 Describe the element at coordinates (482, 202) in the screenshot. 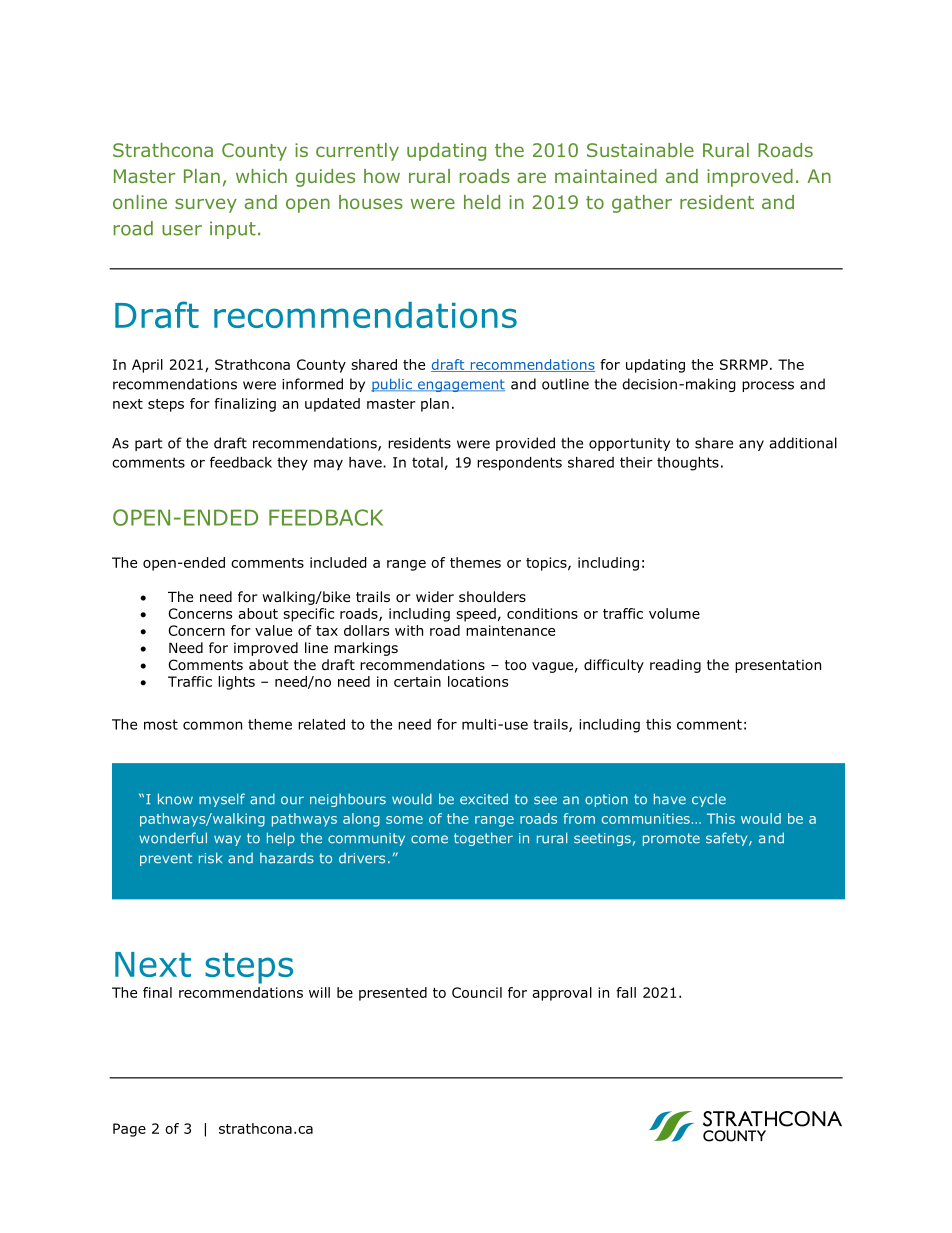

I see `held` at that location.
